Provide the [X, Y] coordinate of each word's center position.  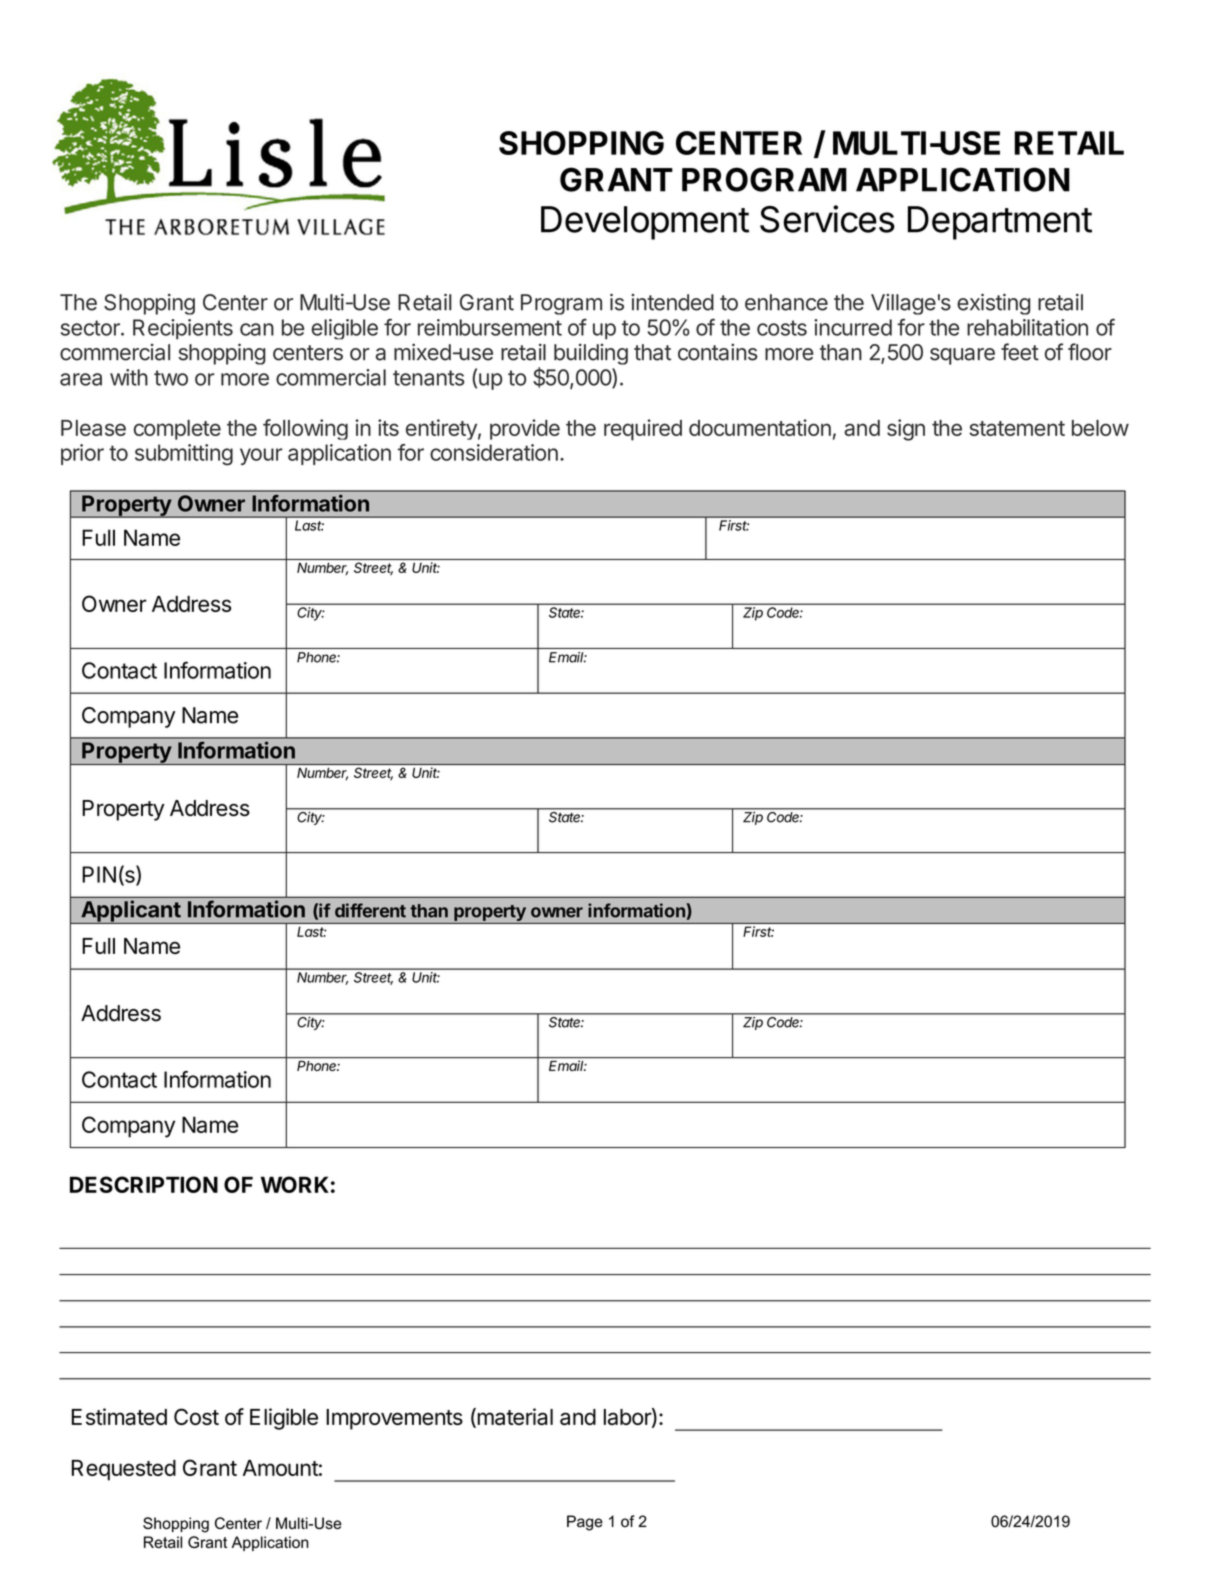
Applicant [130, 912]
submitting [184, 455]
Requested [124, 1470]
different [370, 910]
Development [645, 223]
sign [906, 430]
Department [1000, 223]
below [1100, 428]
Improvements [394, 1419]
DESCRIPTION [144, 1184]
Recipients [183, 329]
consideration [494, 452]
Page [585, 1523]
